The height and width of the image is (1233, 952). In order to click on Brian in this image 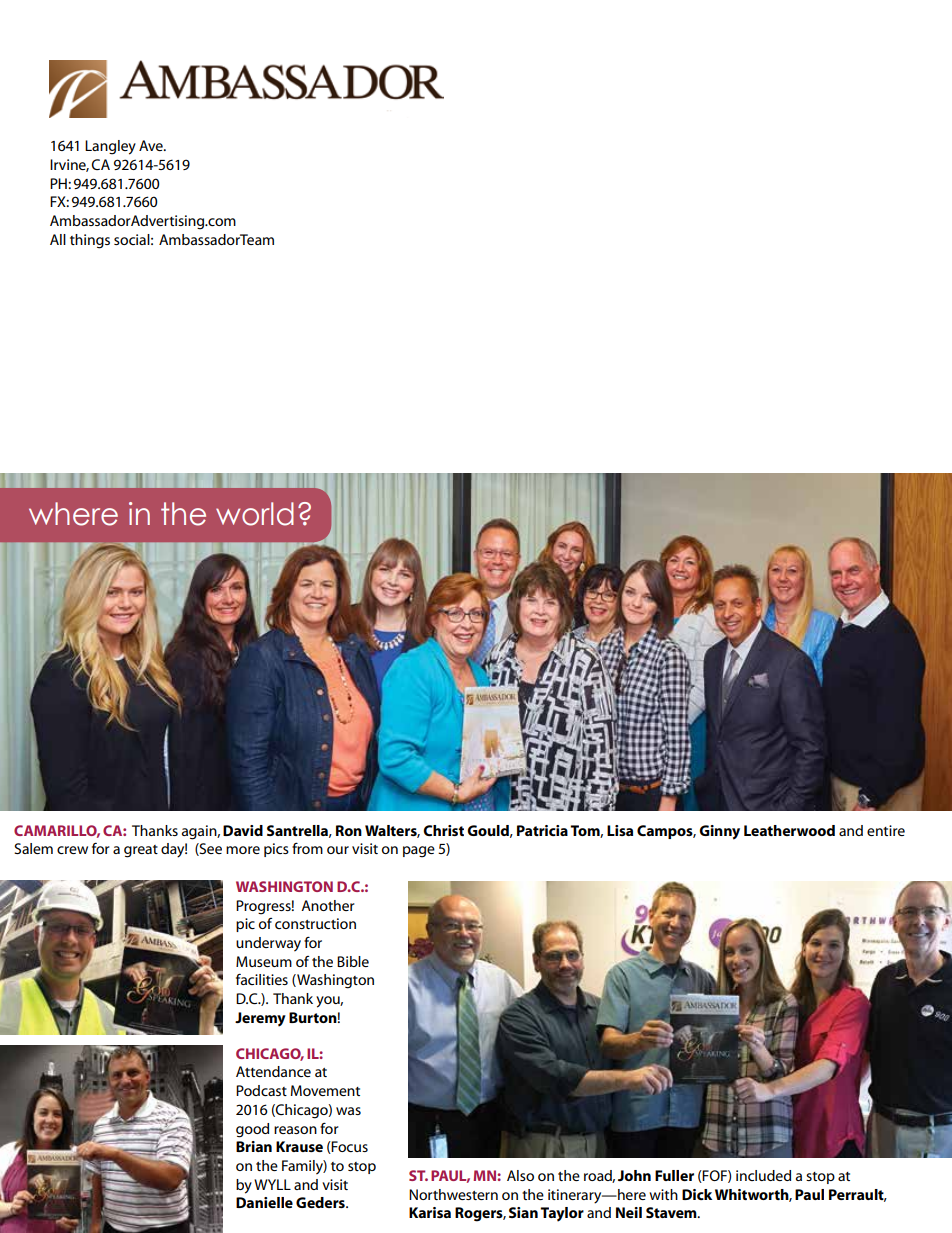, I will do `click(254, 1146)`.
